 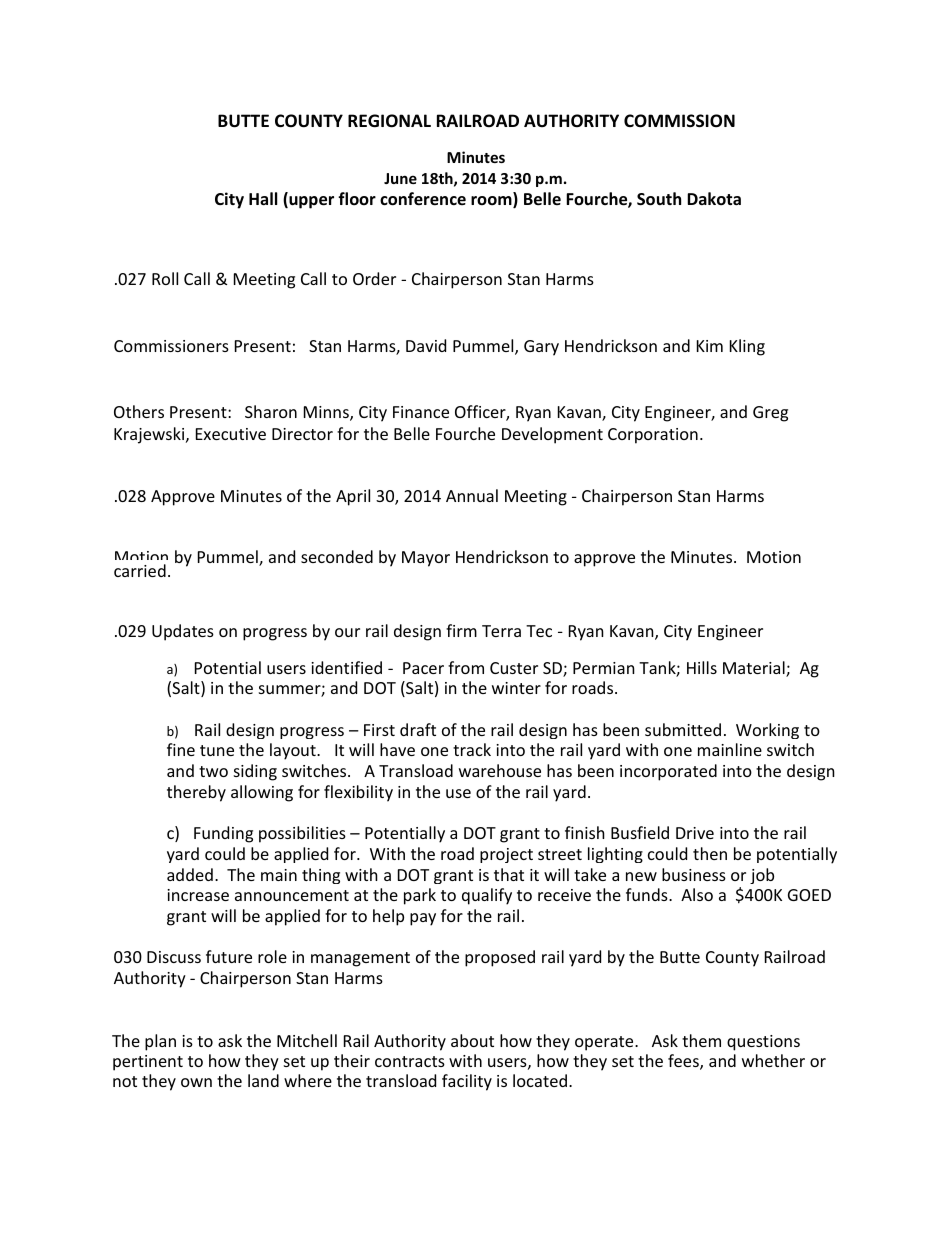 I want to click on Hall, so click(x=263, y=198).
